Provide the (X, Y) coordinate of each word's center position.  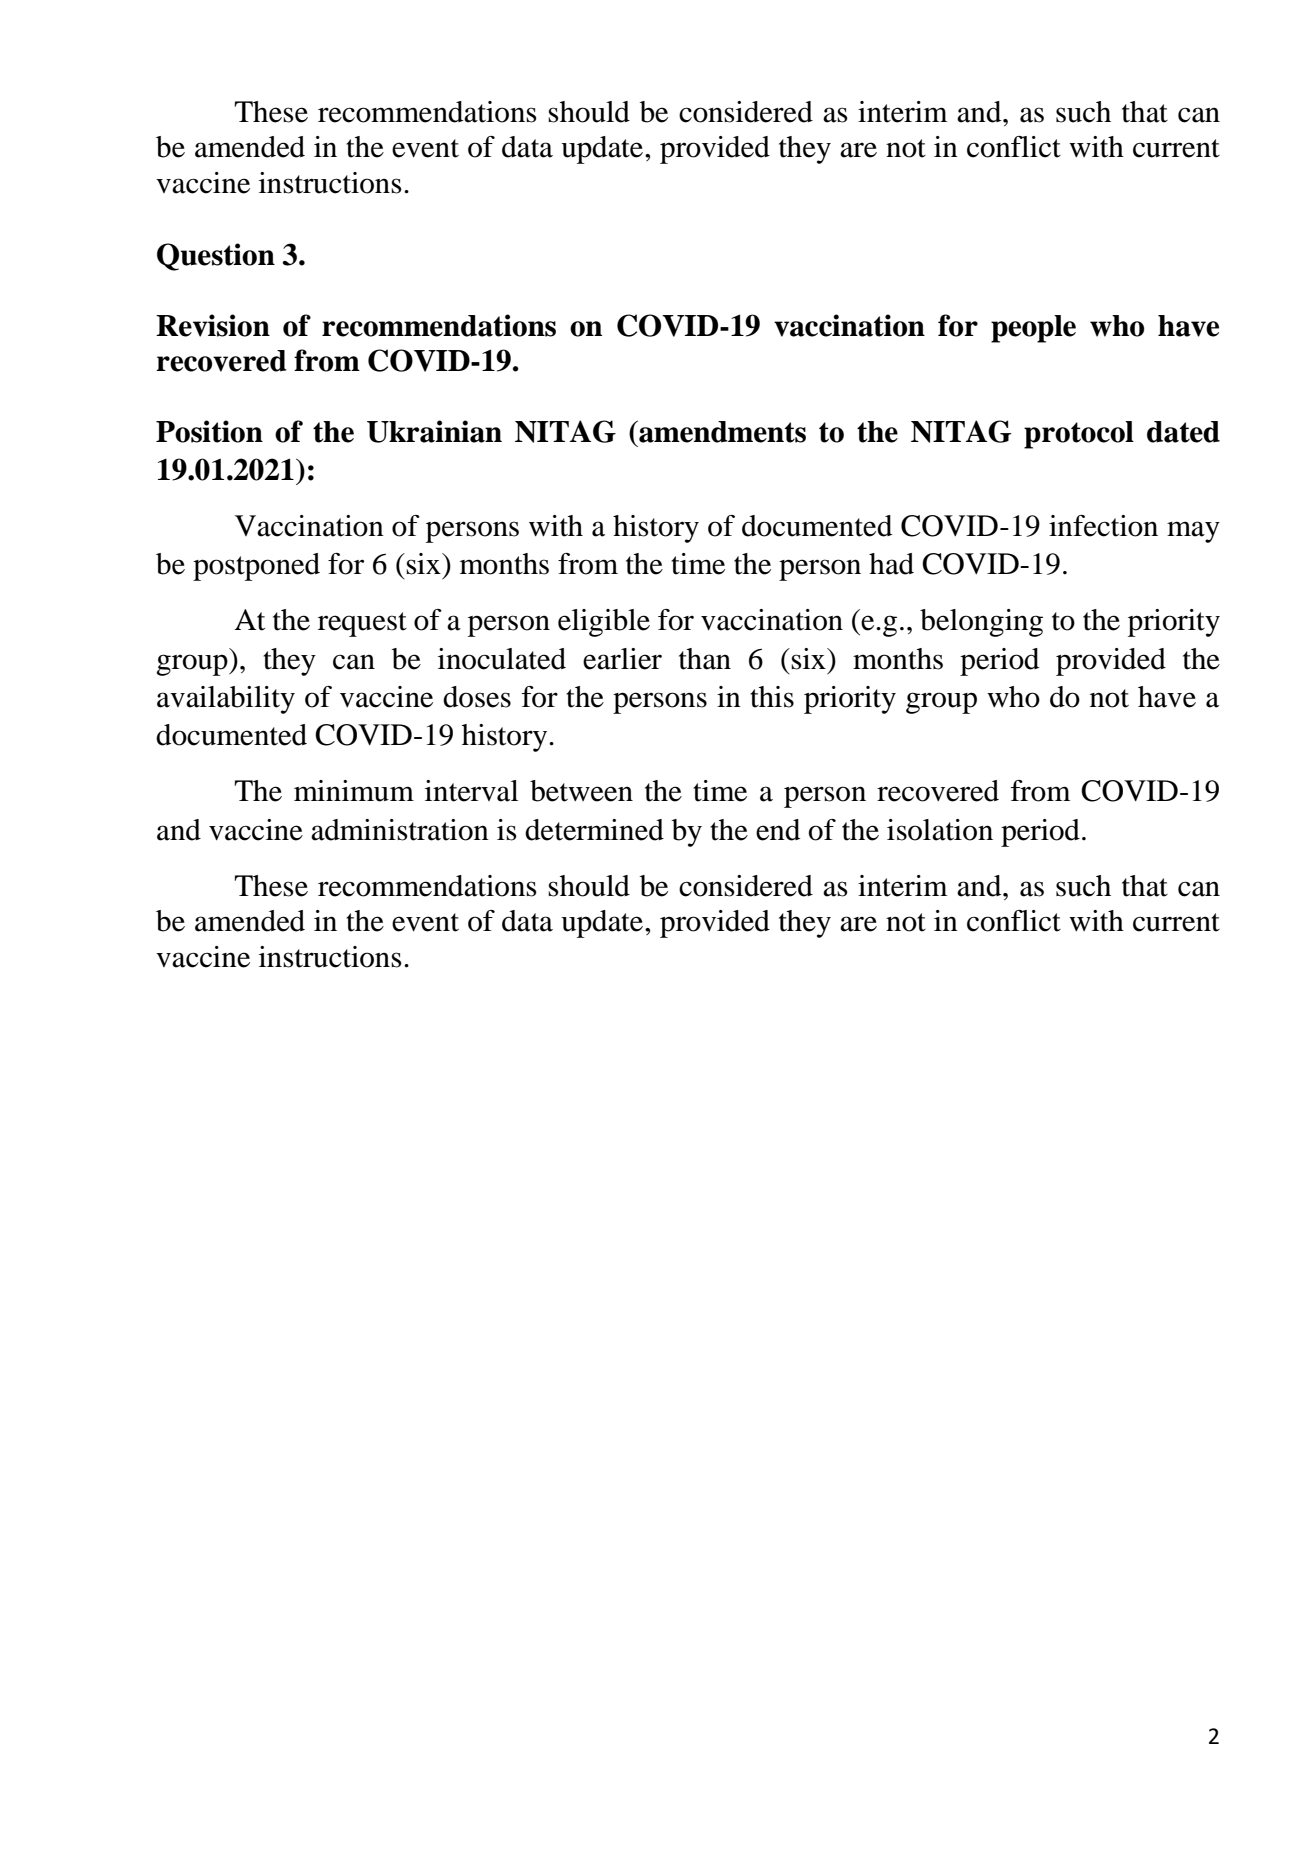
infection (1103, 526)
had (891, 564)
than (705, 659)
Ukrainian (434, 431)
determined (594, 830)
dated (1183, 432)
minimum (354, 791)
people (1033, 329)
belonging (981, 623)
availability (226, 700)
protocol (1079, 435)
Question (216, 257)
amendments (721, 431)
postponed (256, 567)
